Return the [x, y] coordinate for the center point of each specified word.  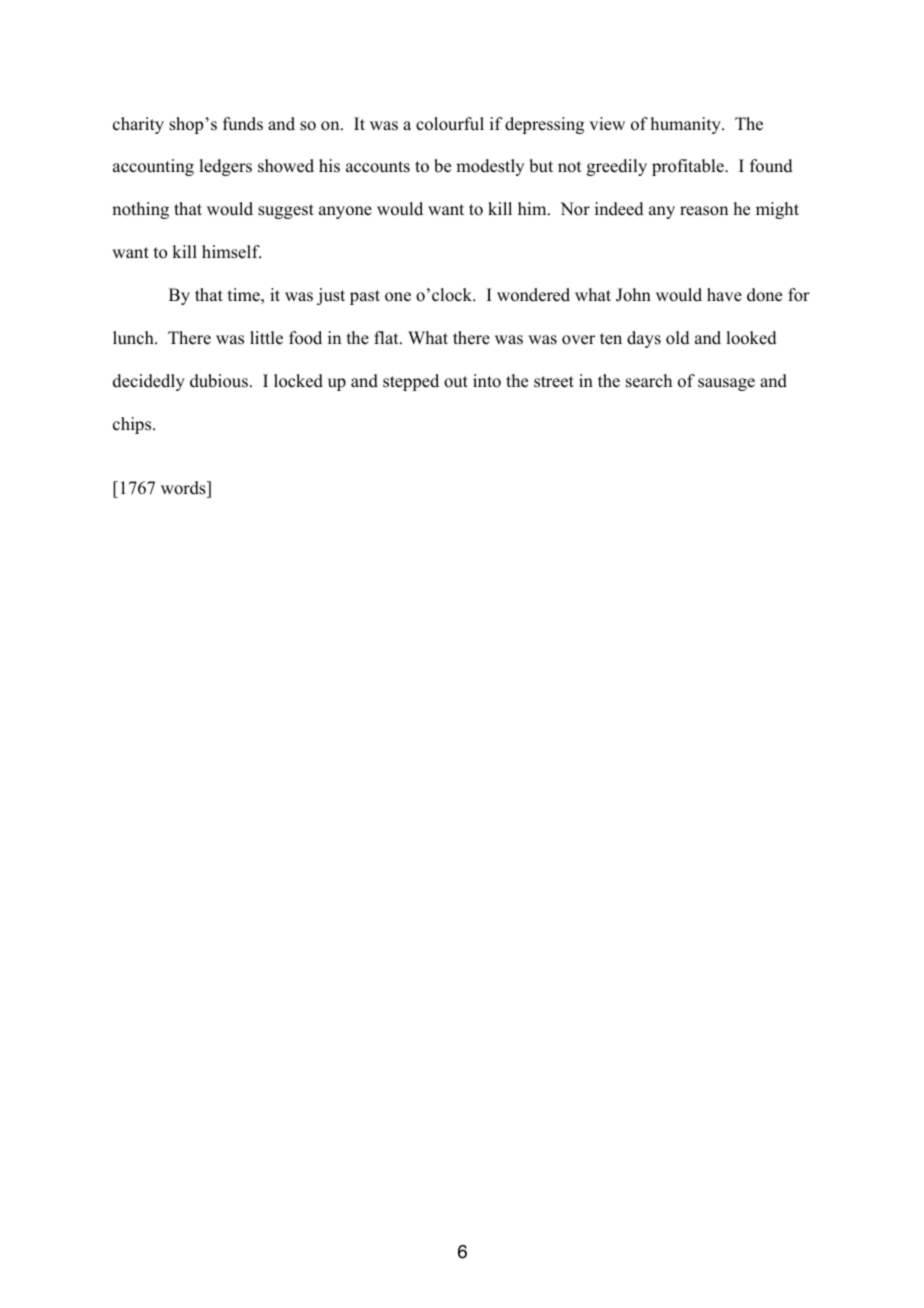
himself [231, 252]
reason [704, 211]
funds [243, 124]
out [456, 382]
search [649, 381]
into [487, 381]
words [184, 488]
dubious [219, 381]
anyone [345, 212]
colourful [450, 124]
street [554, 382]
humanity [687, 125]
